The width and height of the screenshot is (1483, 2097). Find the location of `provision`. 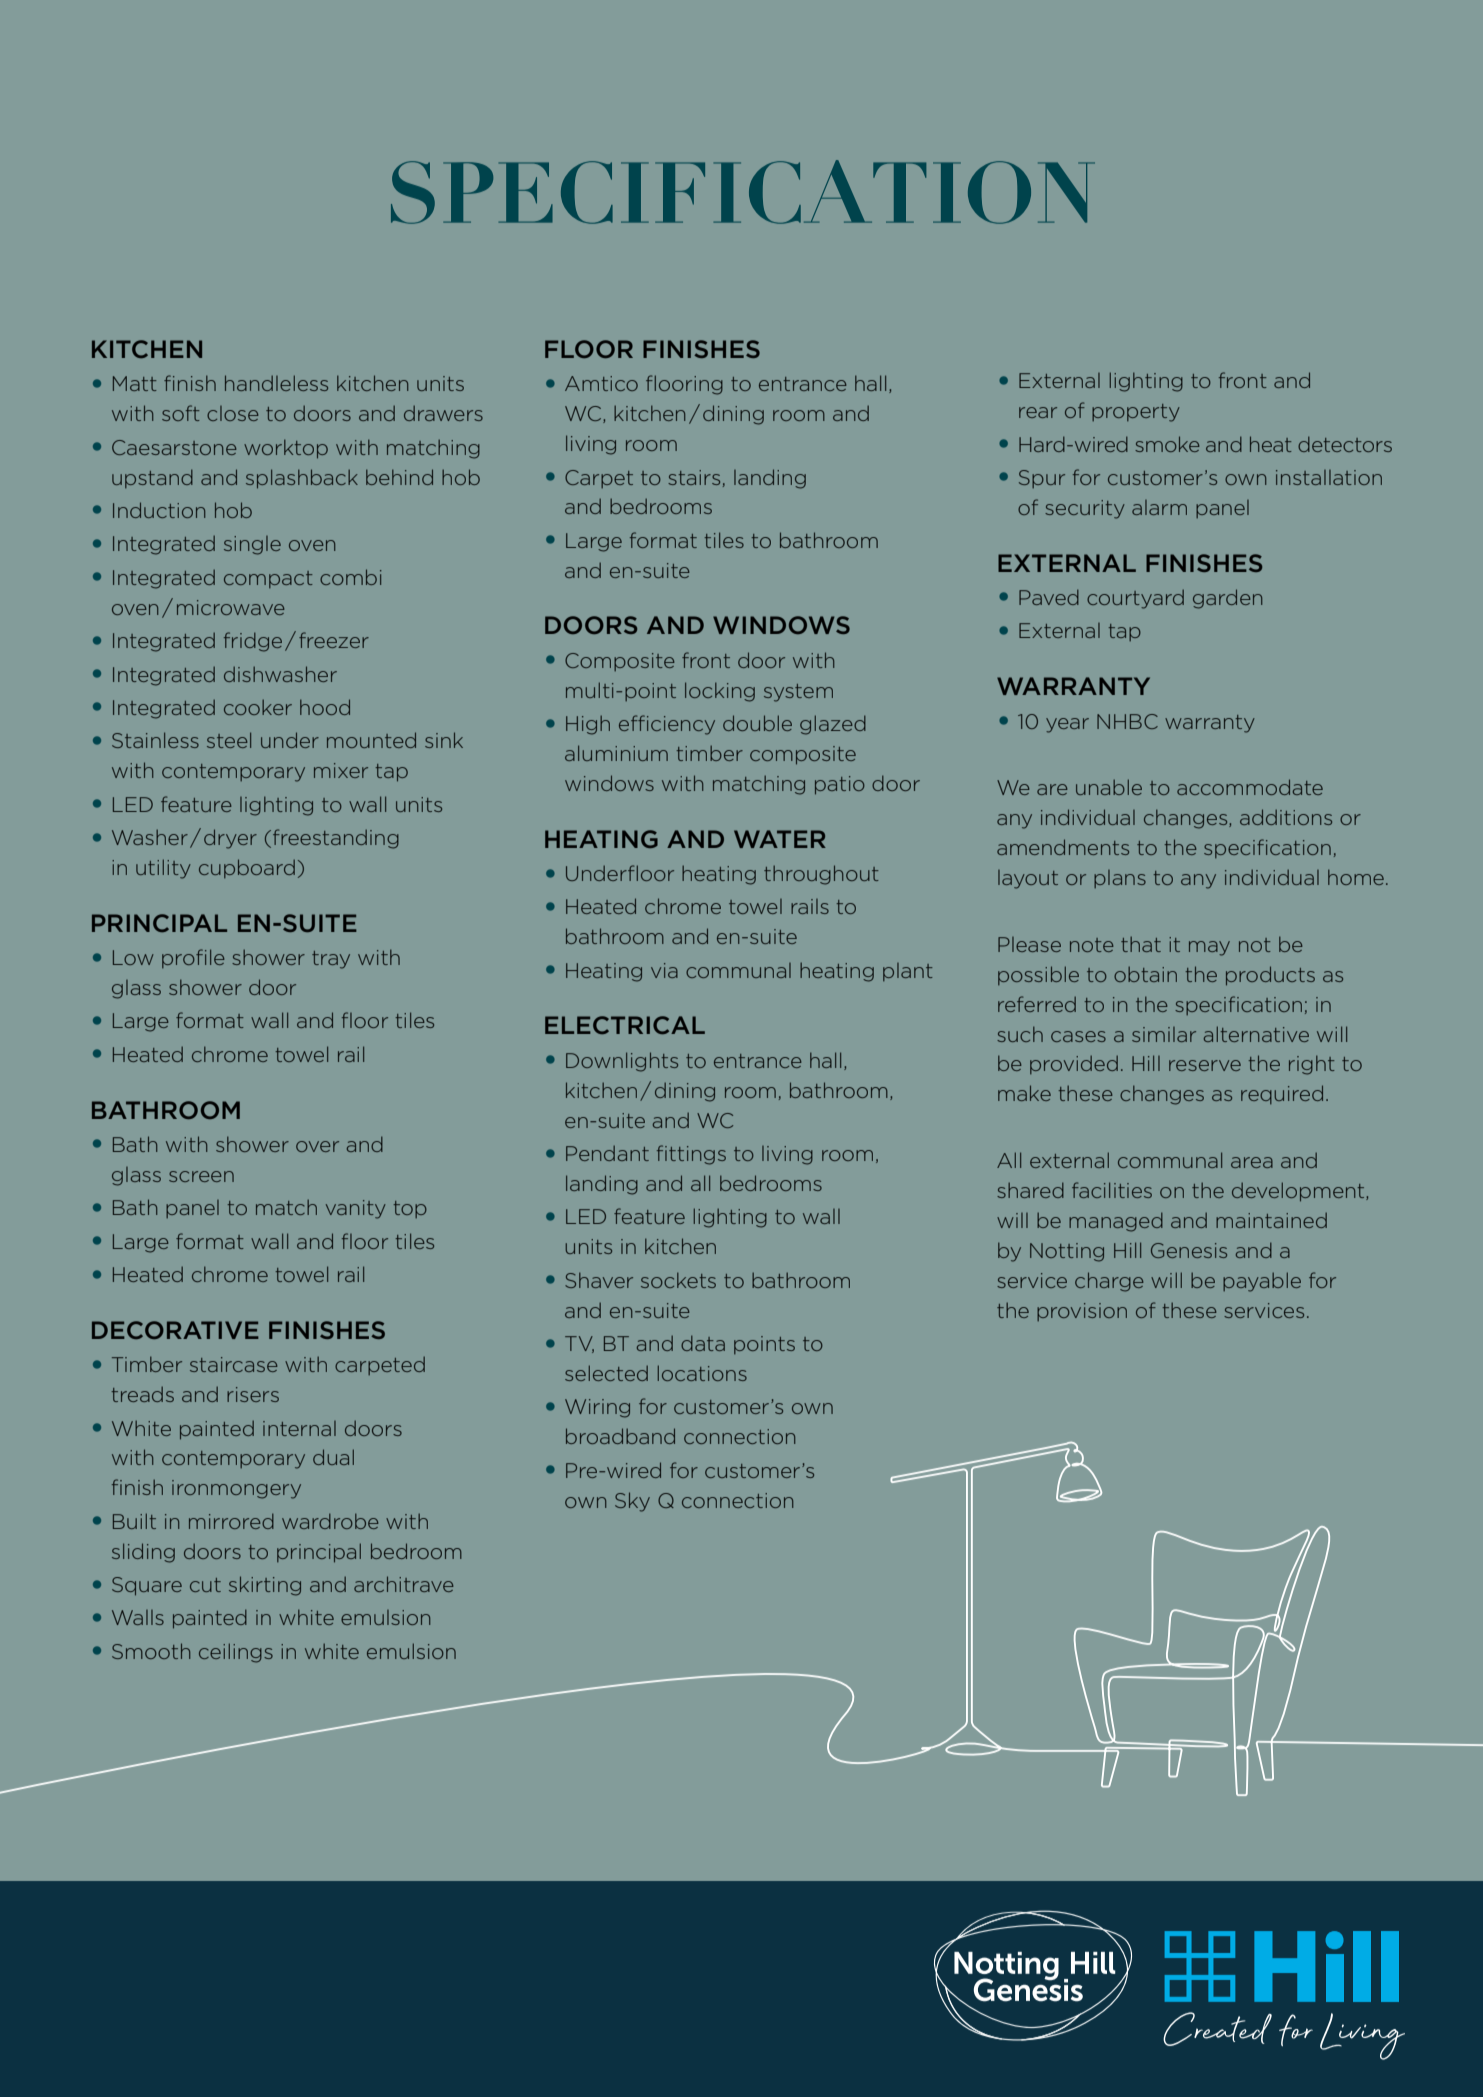

provision is located at coordinates (1082, 1312).
